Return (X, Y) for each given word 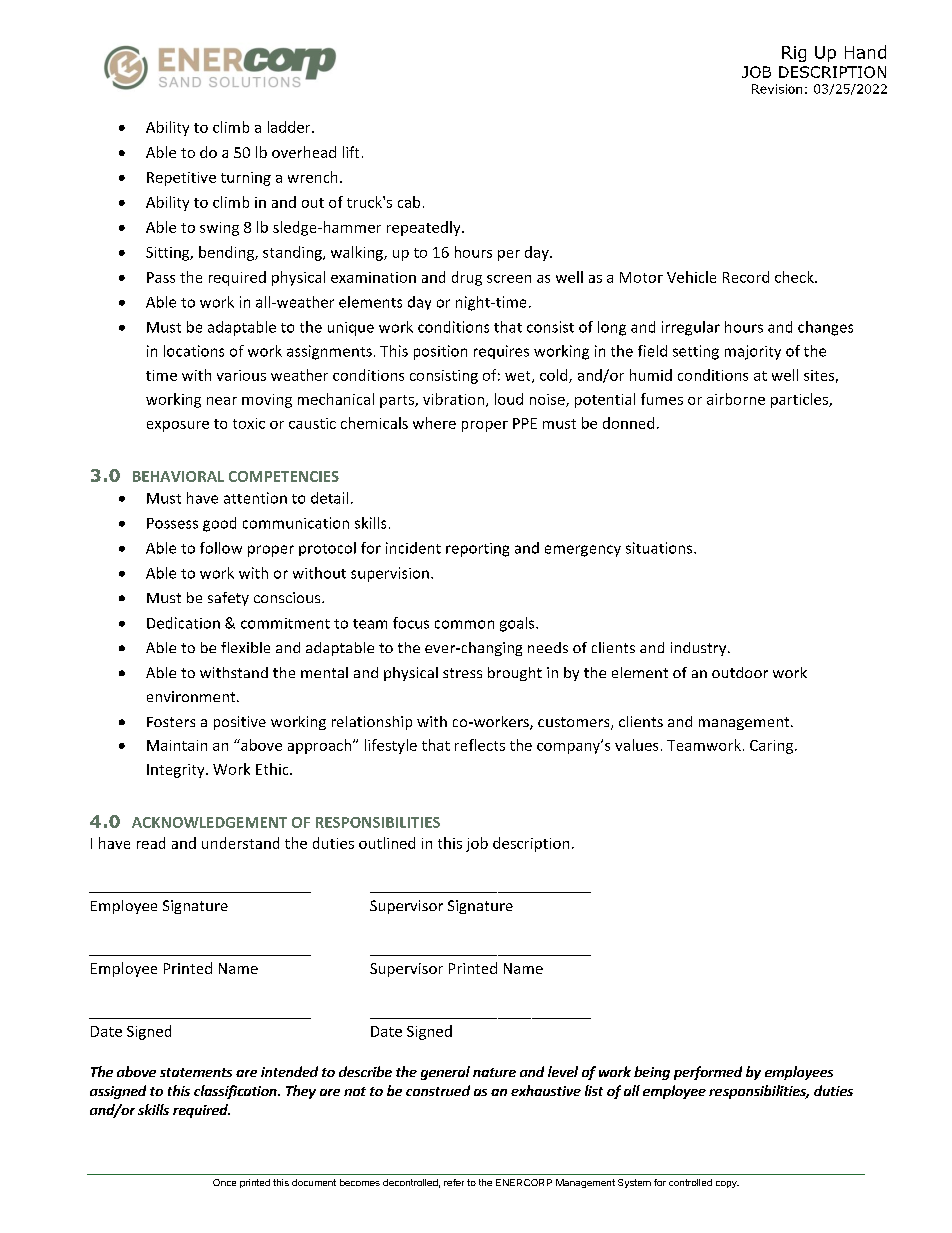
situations (660, 548)
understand (240, 843)
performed (708, 1073)
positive (240, 723)
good (219, 524)
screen (509, 279)
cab (409, 202)
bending (227, 253)
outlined (387, 843)
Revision (777, 89)
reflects (480, 745)
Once (224, 1182)
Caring (771, 747)
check (795, 277)
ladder (290, 127)
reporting (477, 550)
